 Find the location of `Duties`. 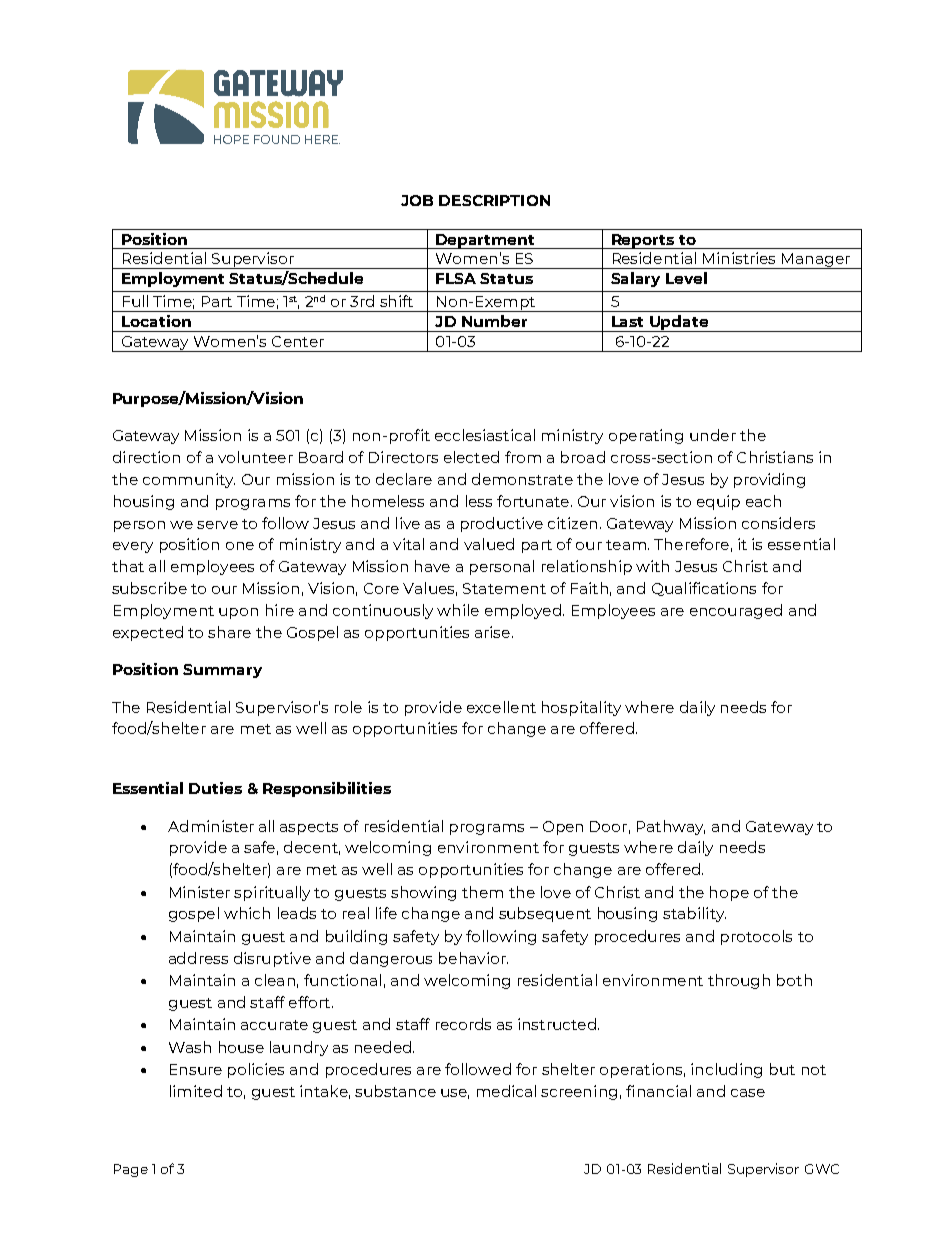

Duties is located at coordinates (215, 788).
